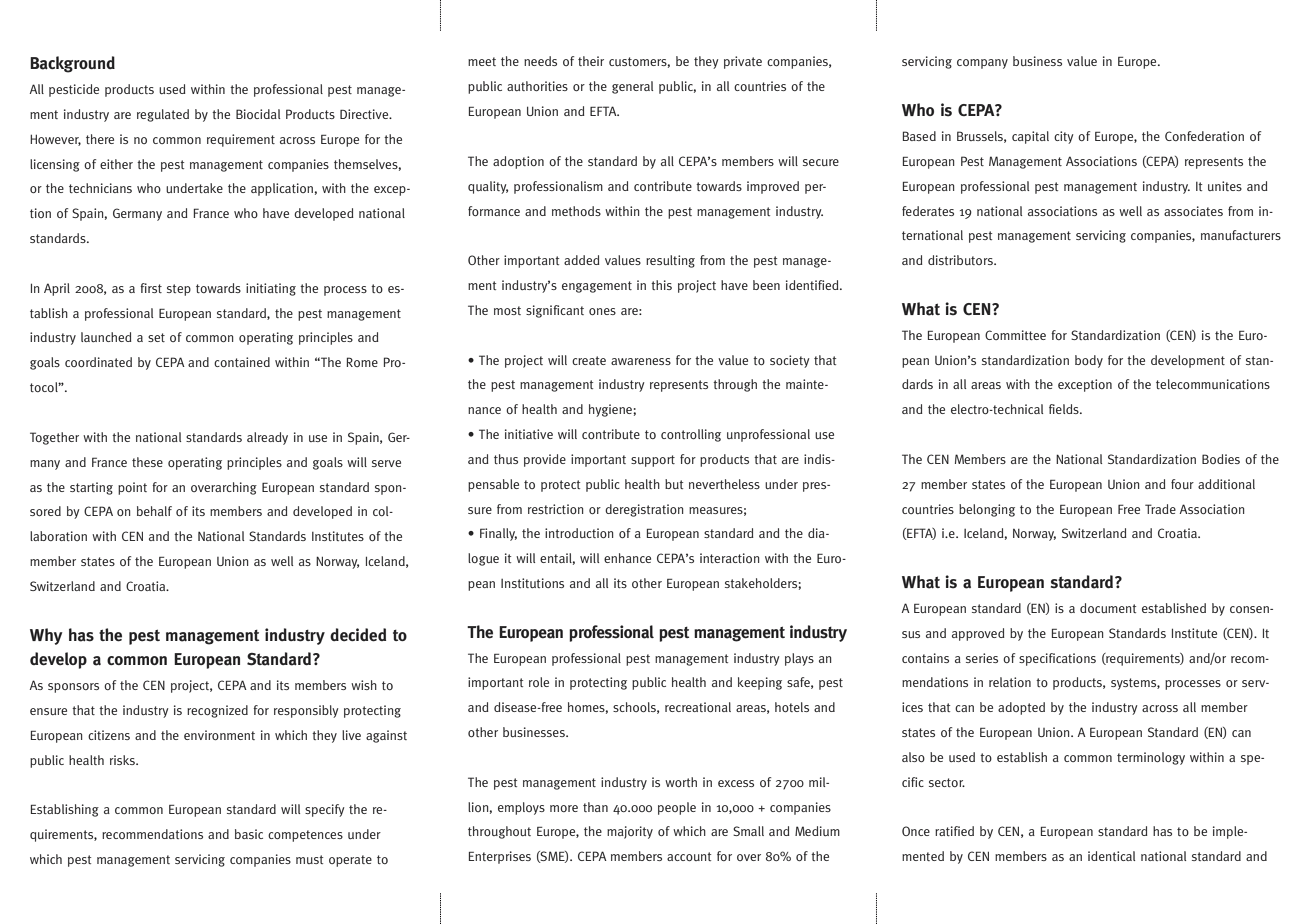  I want to click on these, so click(147, 462).
